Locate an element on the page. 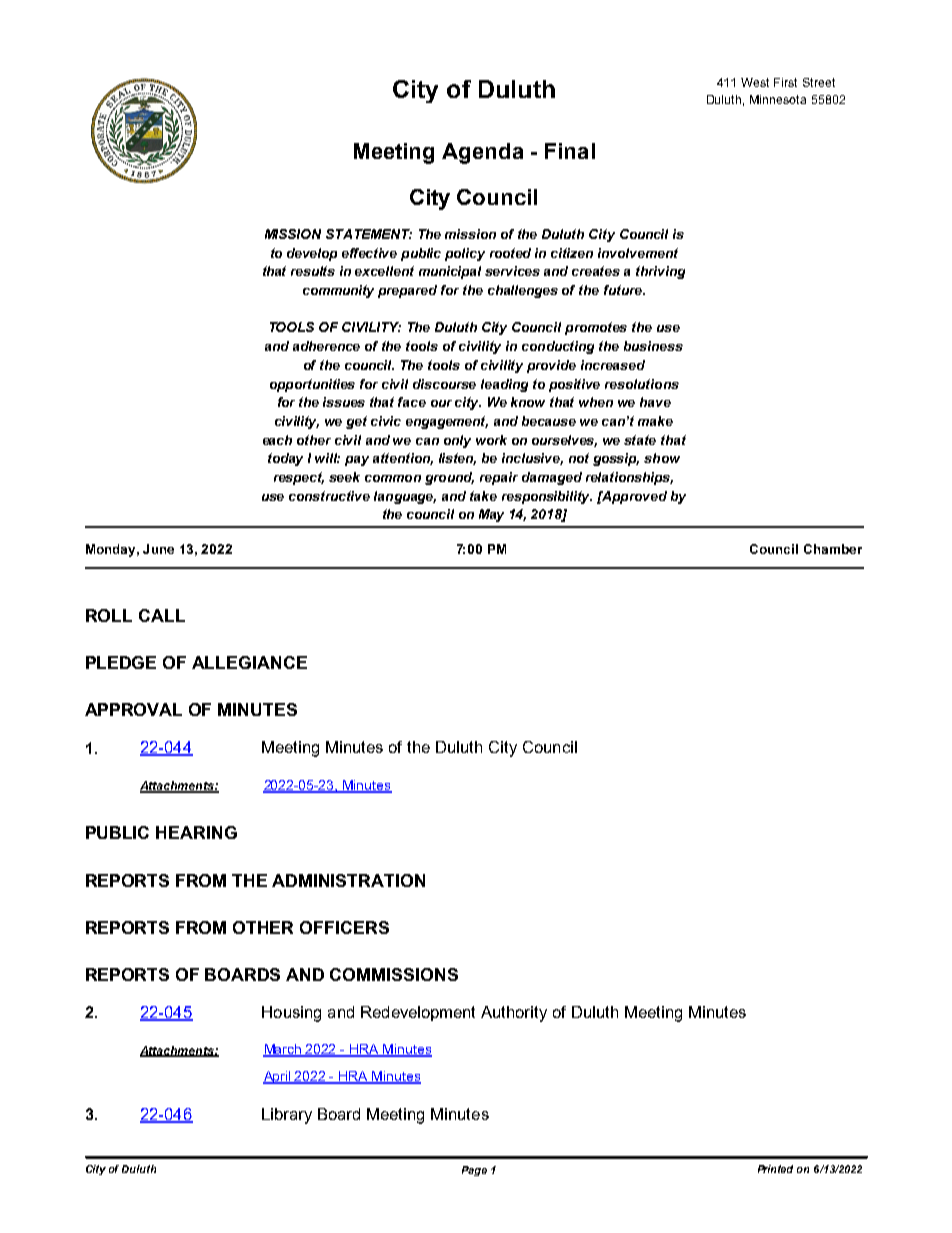  CALL is located at coordinates (162, 615).
